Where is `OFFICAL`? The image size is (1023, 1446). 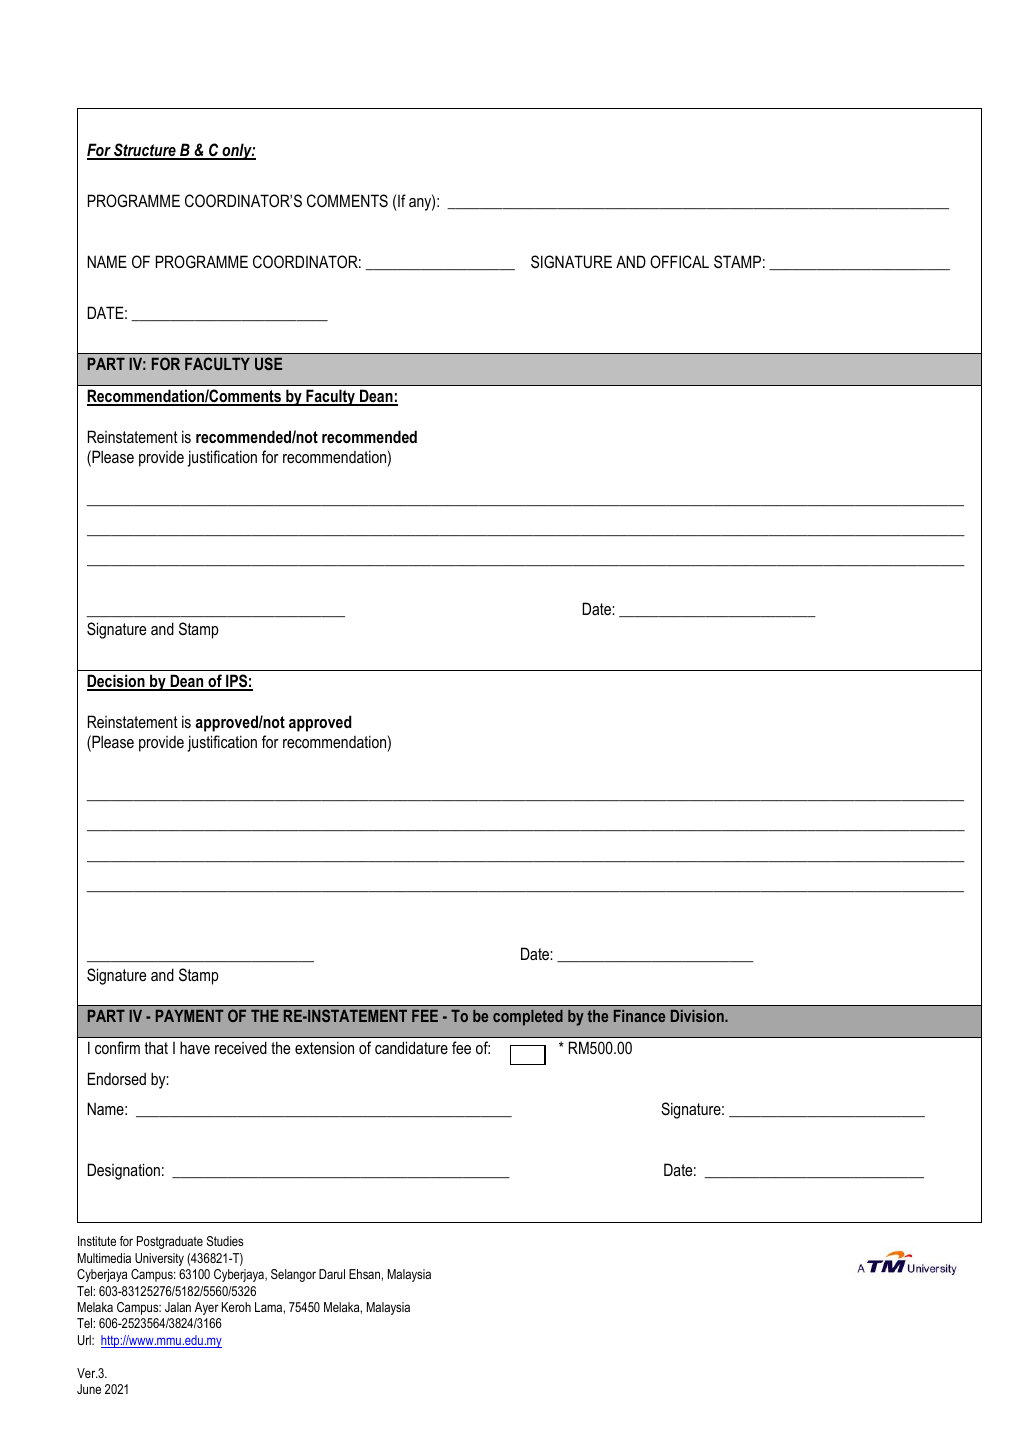
OFFICAL is located at coordinates (679, 261).
